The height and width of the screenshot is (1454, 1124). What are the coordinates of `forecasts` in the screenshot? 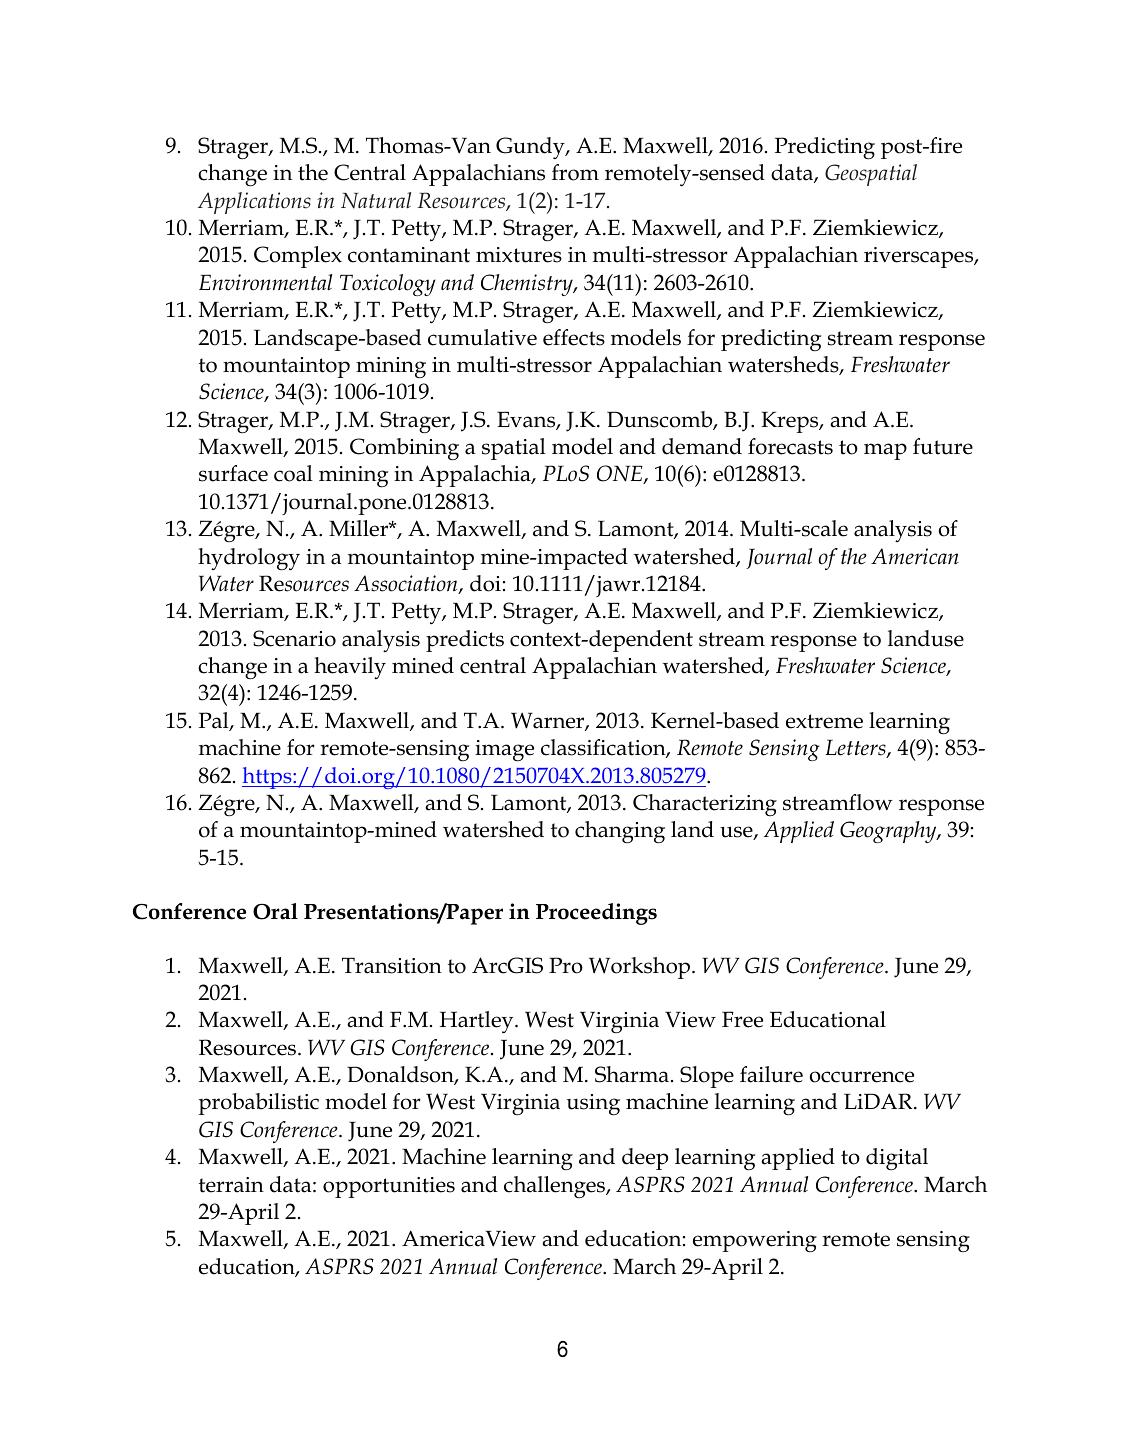 It's located at (790, 446).
